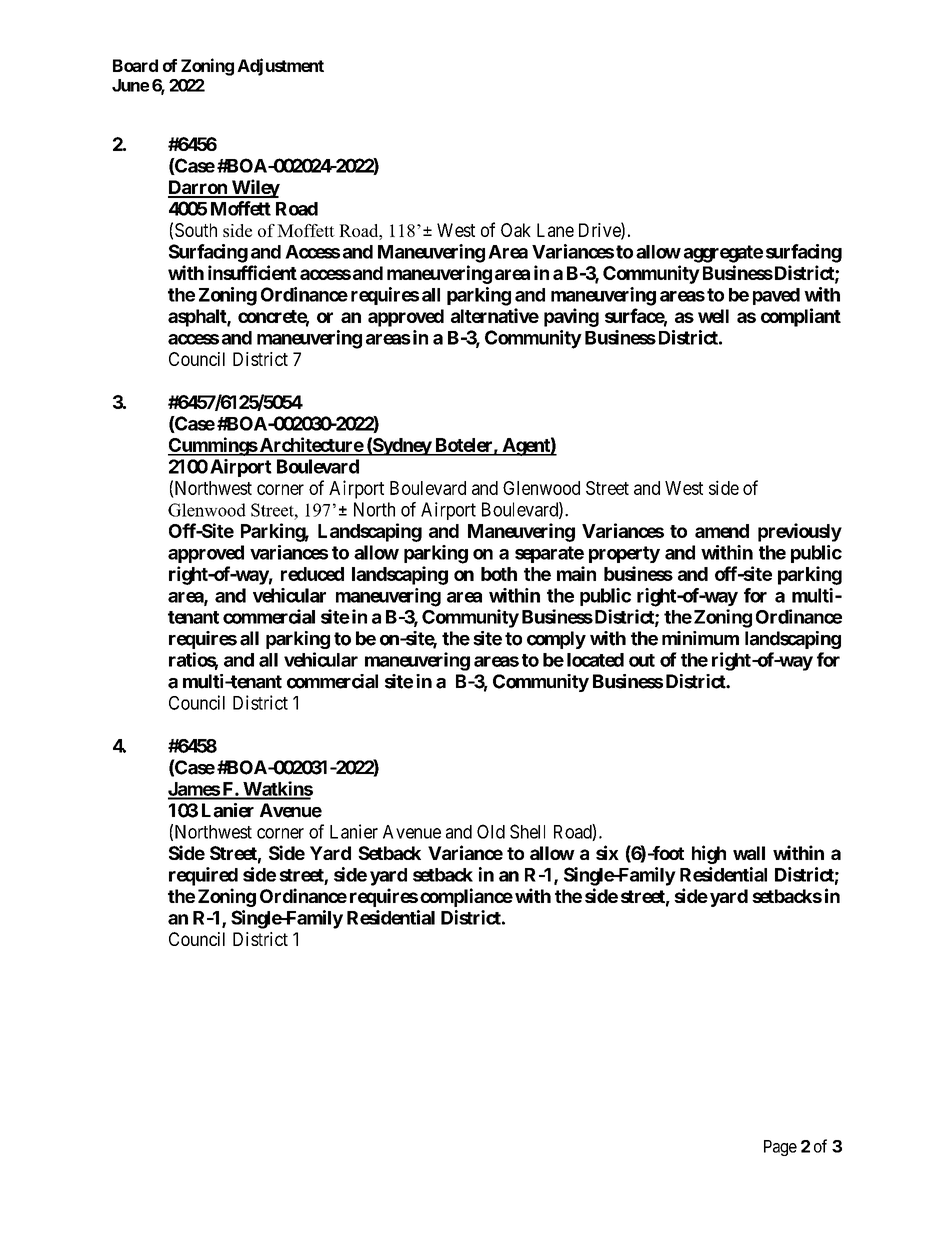 This image has width=952, height=1233. Describe the element at coordinates (280, 67) in the image. I see `Adjustment` at that location.
